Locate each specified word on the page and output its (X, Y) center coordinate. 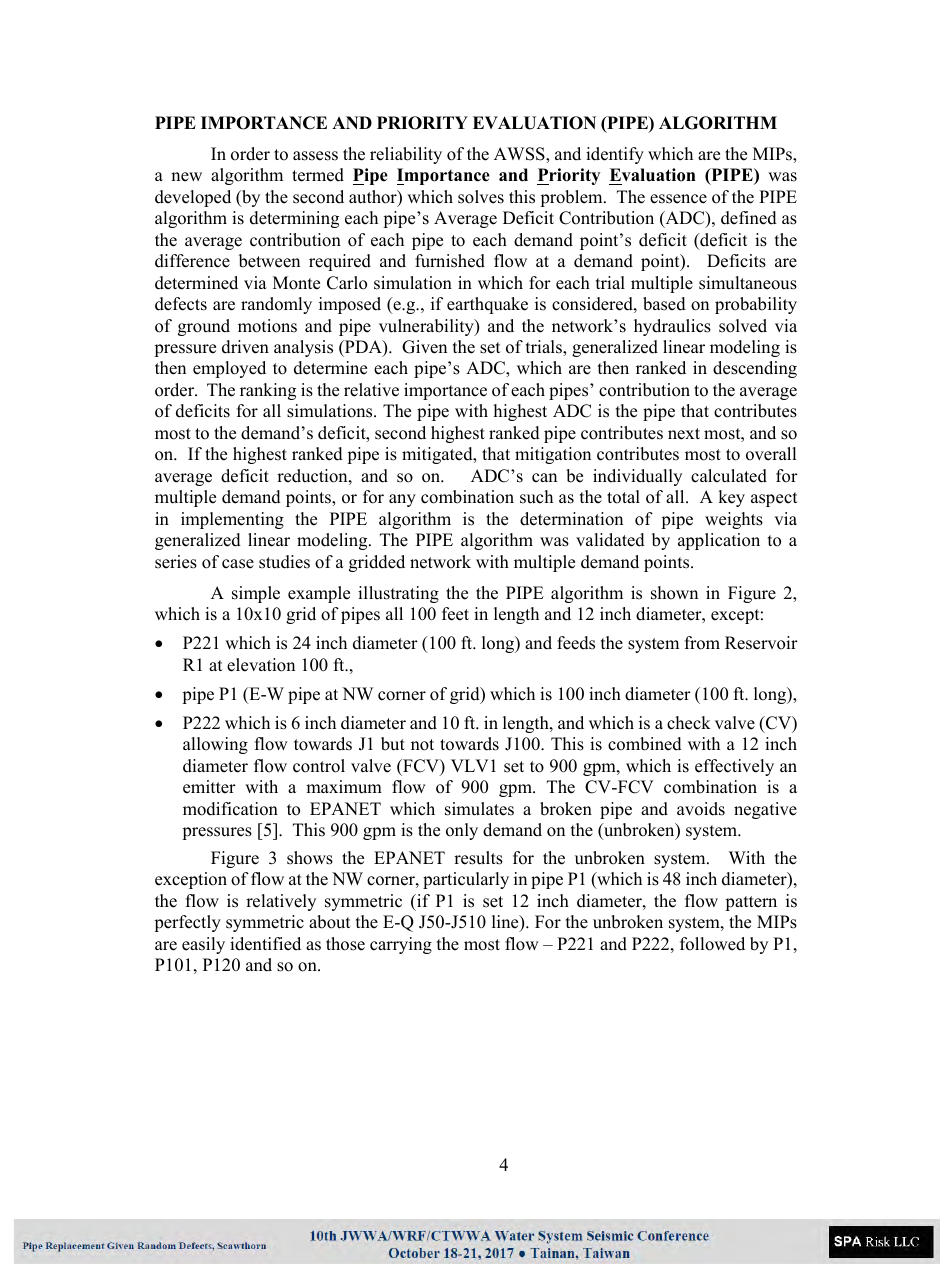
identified (265, 944)
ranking (268, 391)
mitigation (553, 455)
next (684, 434)
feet (455, 614)
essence (678, 199)
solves (481, 197)
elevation (261, 665)
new (186, 177)
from (702, 643)
